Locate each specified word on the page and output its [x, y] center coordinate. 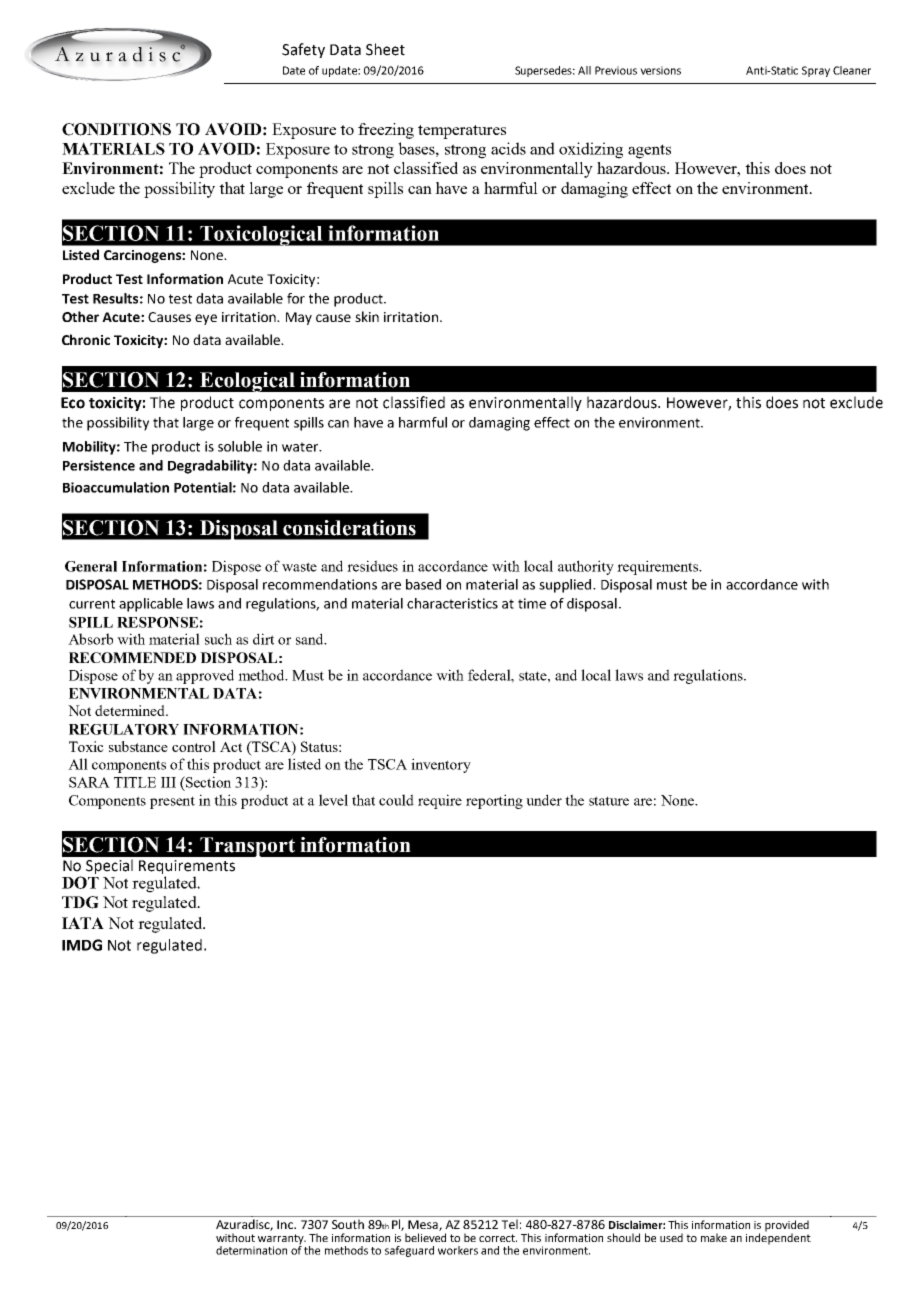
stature [609, 801]
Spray [816, 71]
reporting [494, 801]
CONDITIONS [116, 129]
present [172, 802]
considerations [349, 528]
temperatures [462, 132]
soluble [240, 446]
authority [586, 567]
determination [251, 1250]
